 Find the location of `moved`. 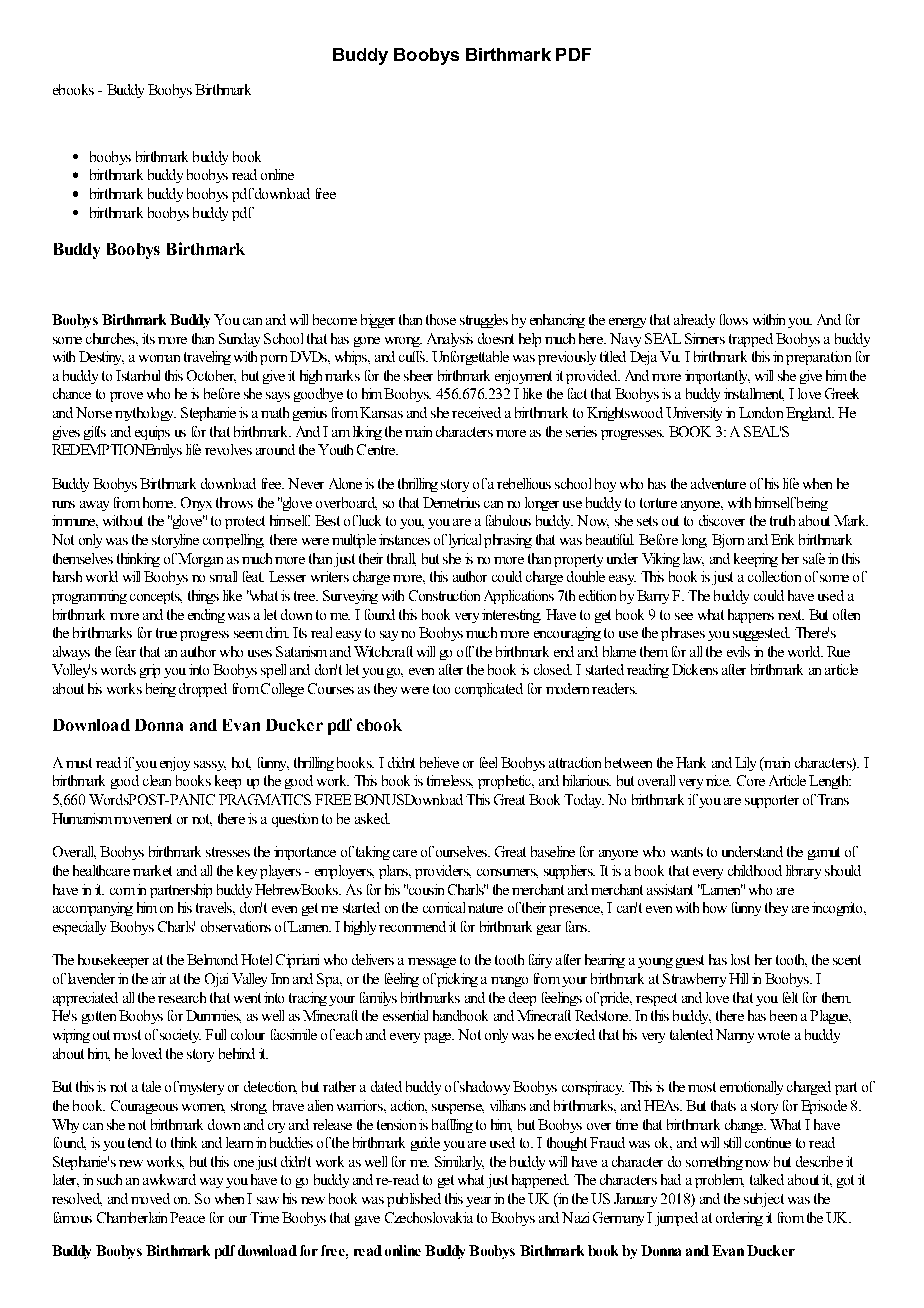

moved is located at coordinates (150, 1198).
